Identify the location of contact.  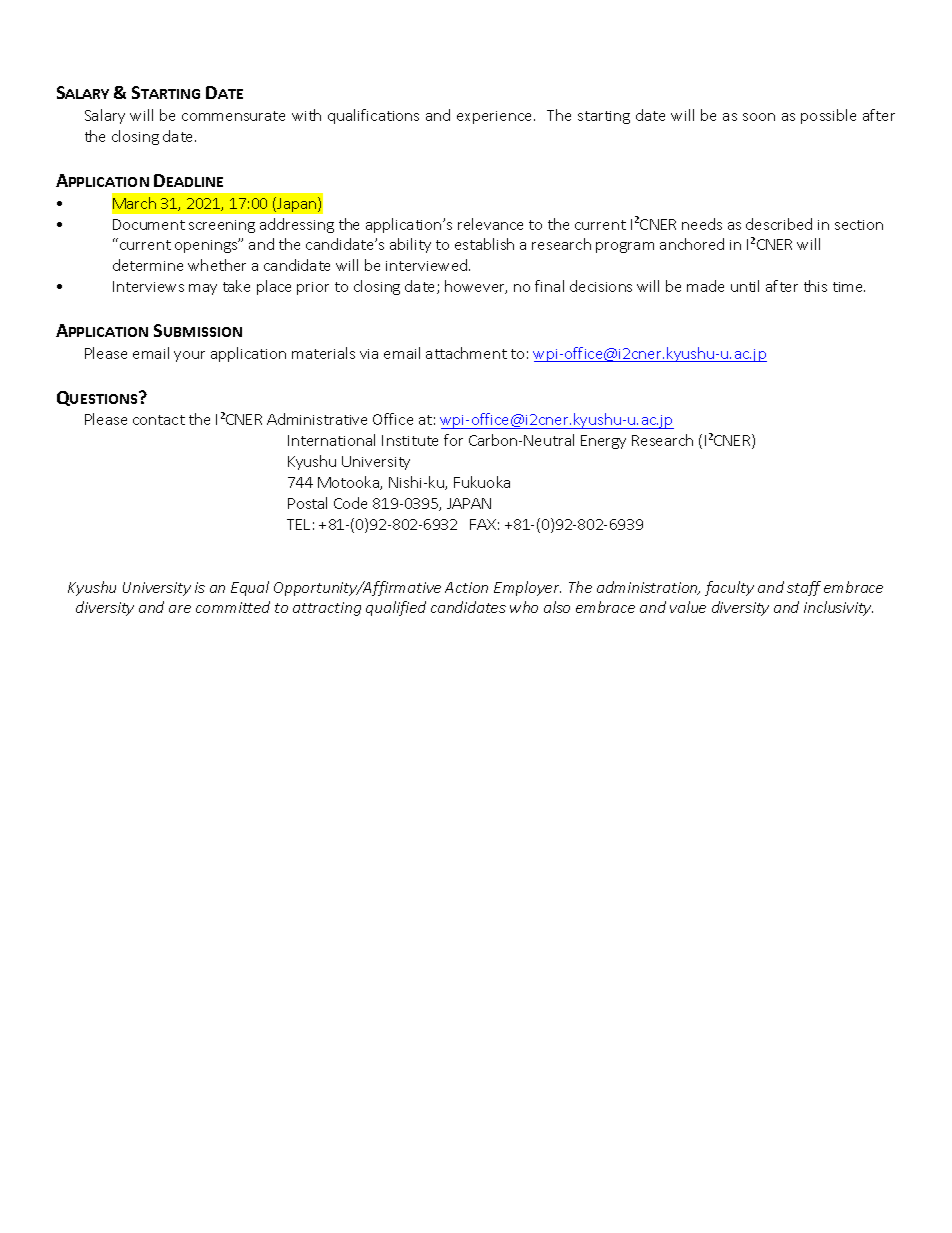
(159, 420).
